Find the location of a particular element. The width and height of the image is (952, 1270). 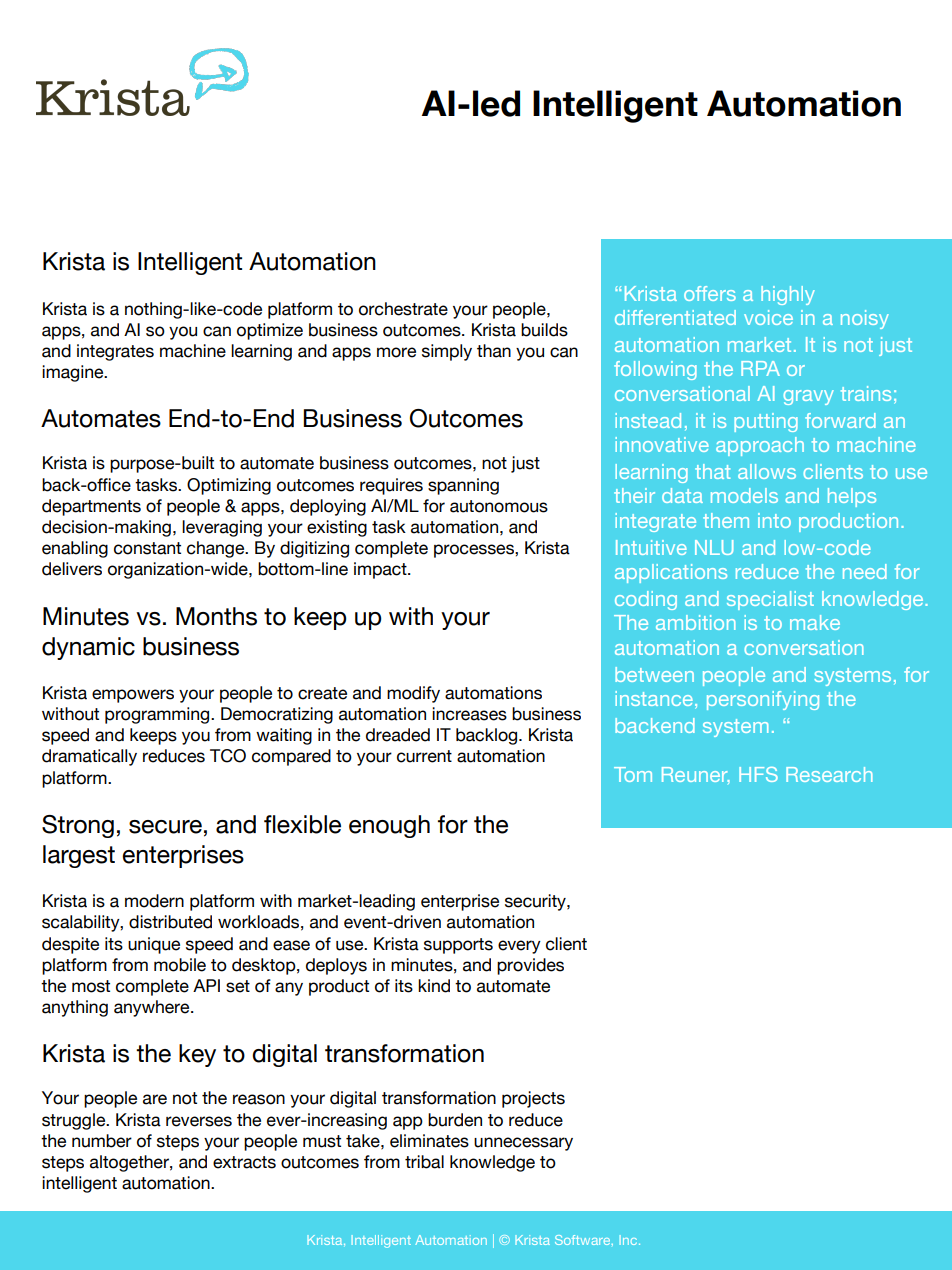

than is located at coordinates (494, 351).
